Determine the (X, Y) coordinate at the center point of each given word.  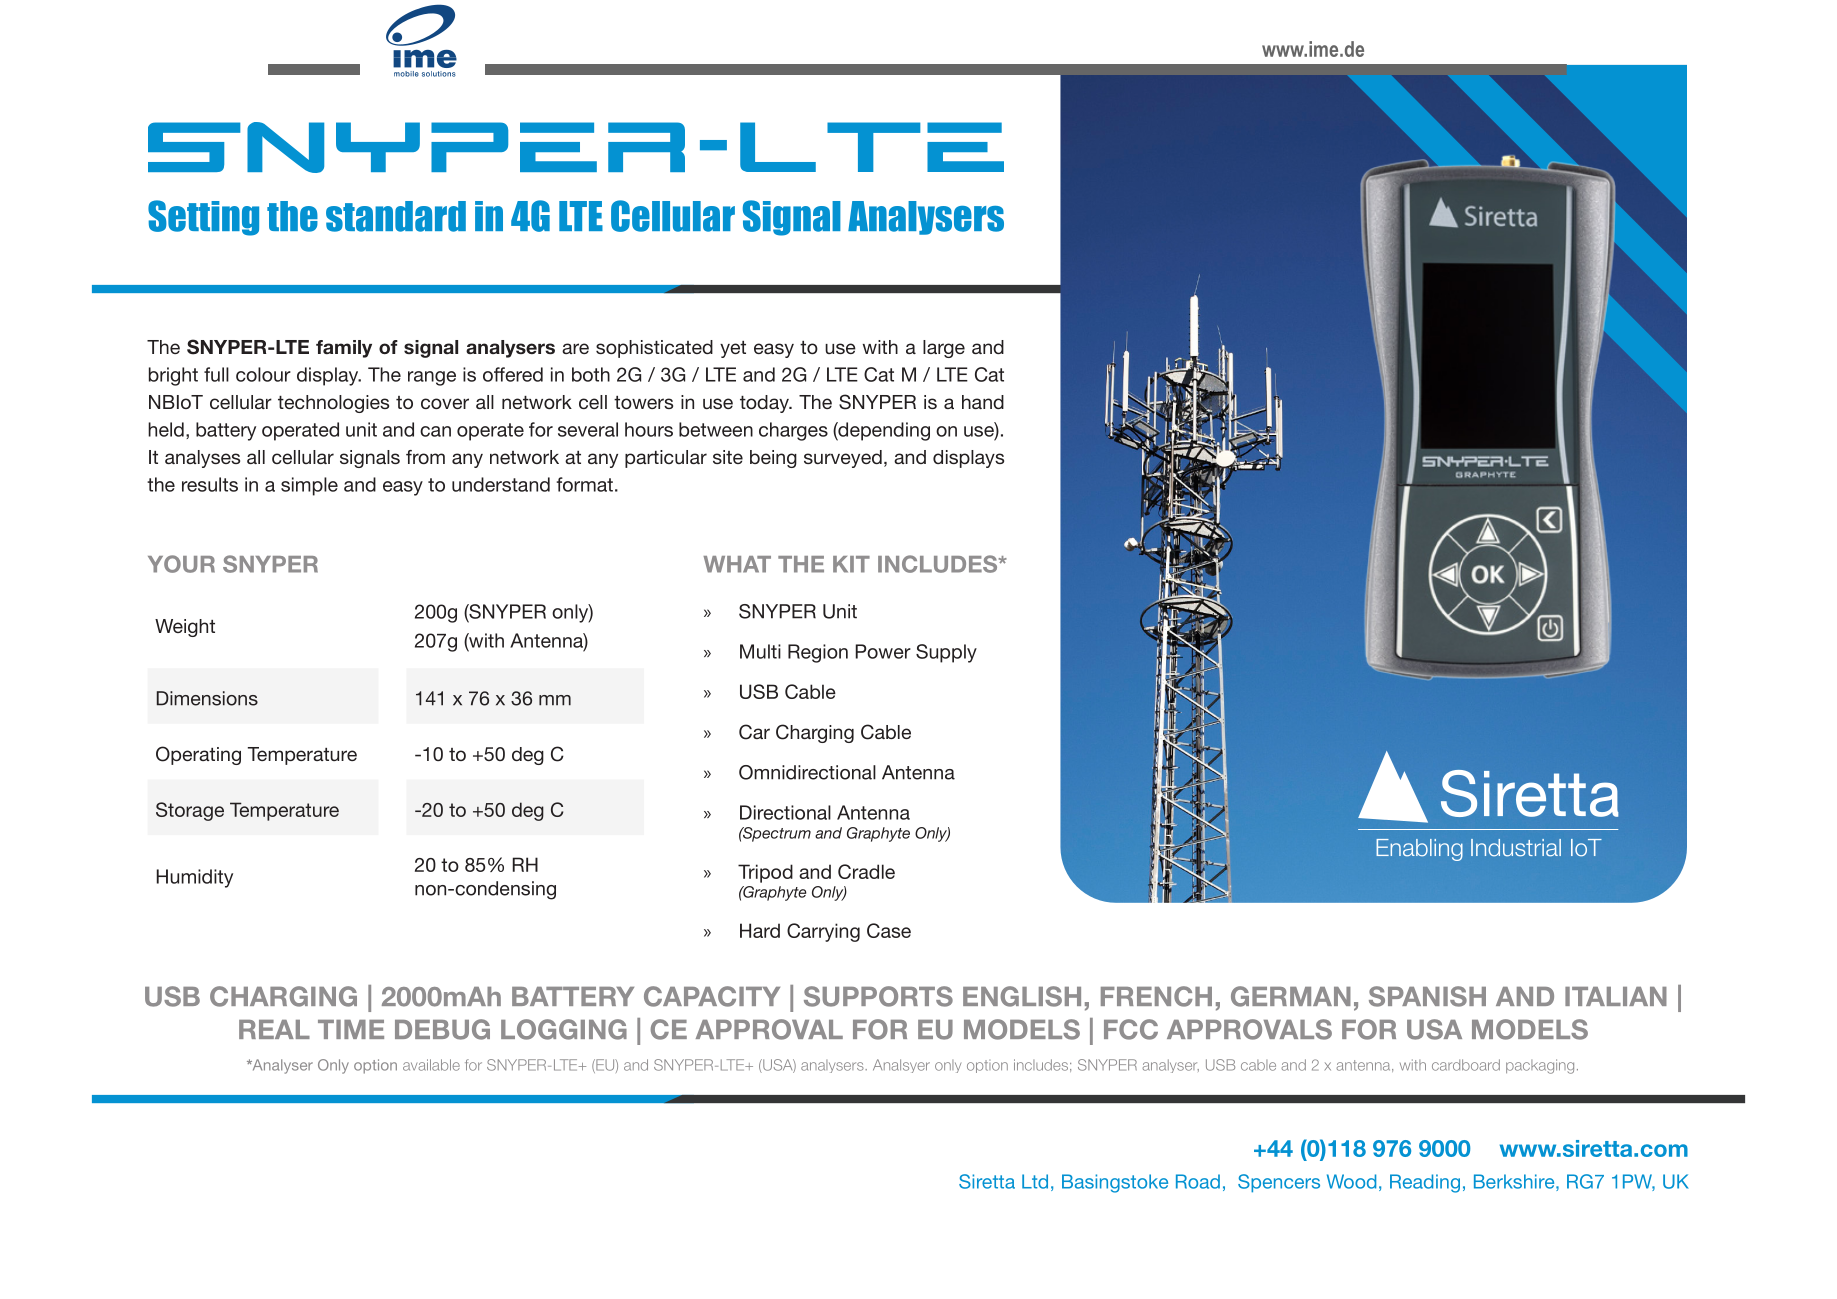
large (944, 349)
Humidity (195, 878)
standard (396, 216)
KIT (851, 564)
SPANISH (1427, 996)
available (431, 1065)
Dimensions (207, 698)
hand (983, 402)
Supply (946, 653)
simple (309, 486)
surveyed (843, 459)
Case (889, 930)
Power (883, 651)
